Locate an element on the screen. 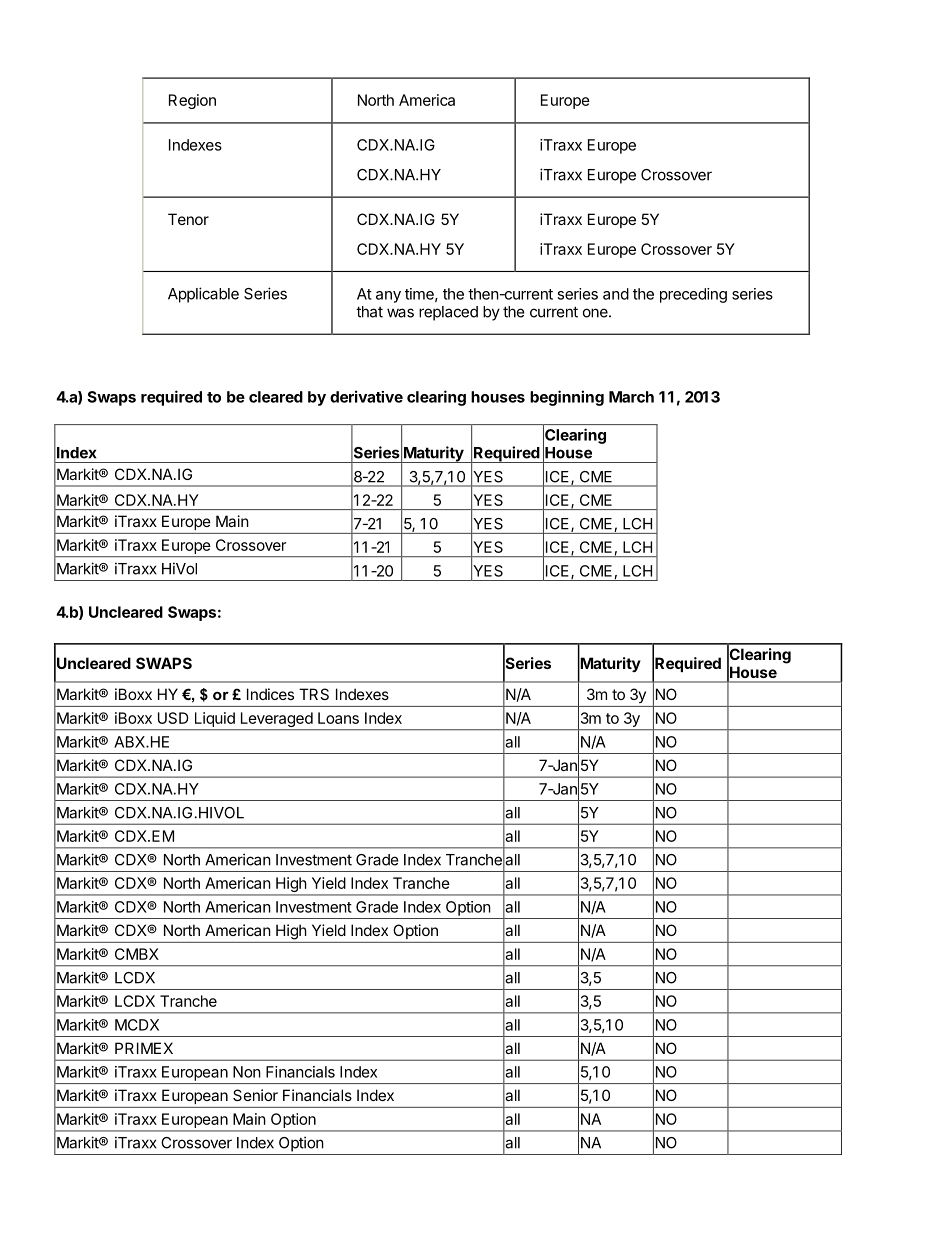  Non is located at coordinates (247, 1072).
